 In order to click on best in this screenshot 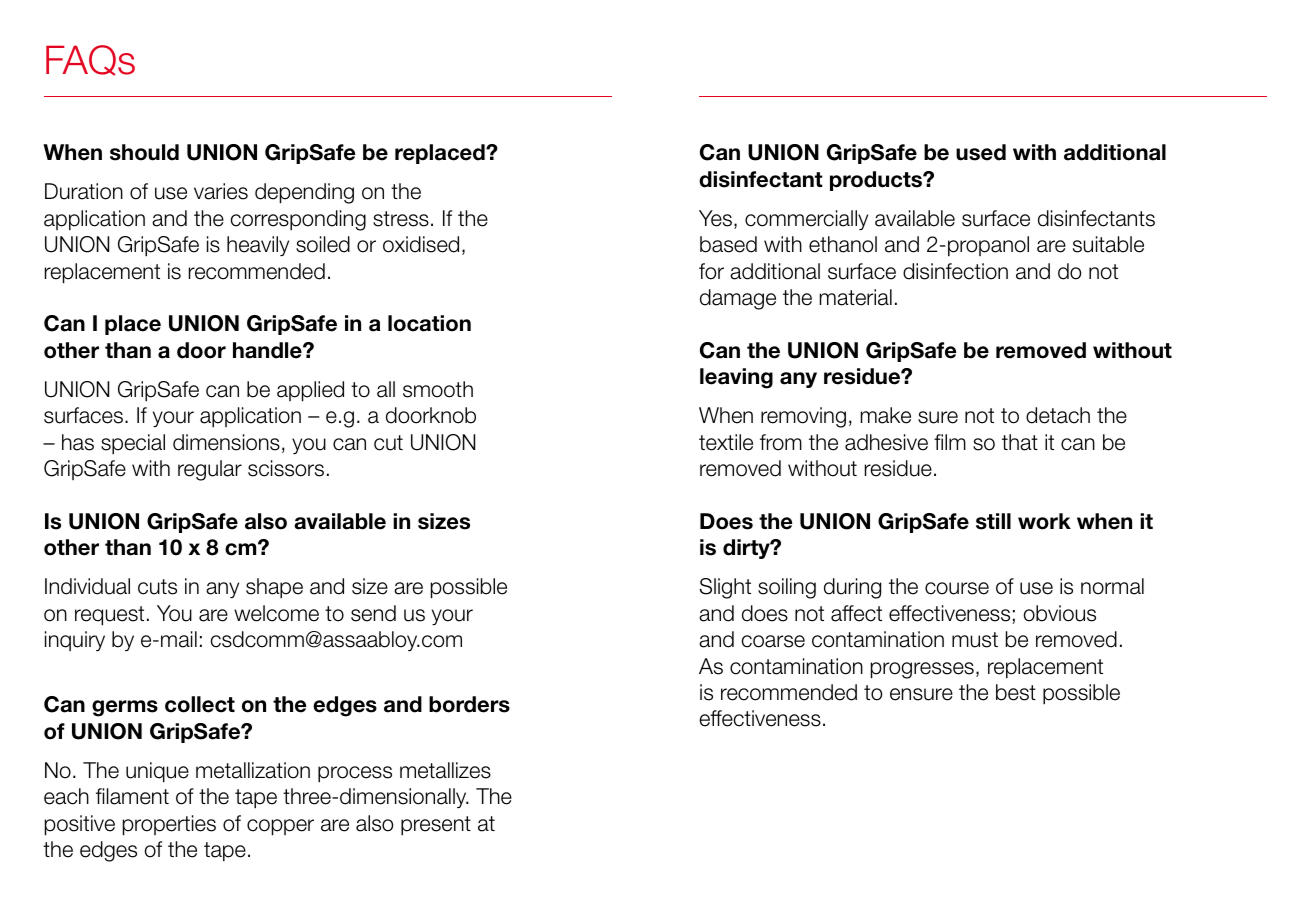, I will do `click(1016, 692)`.
